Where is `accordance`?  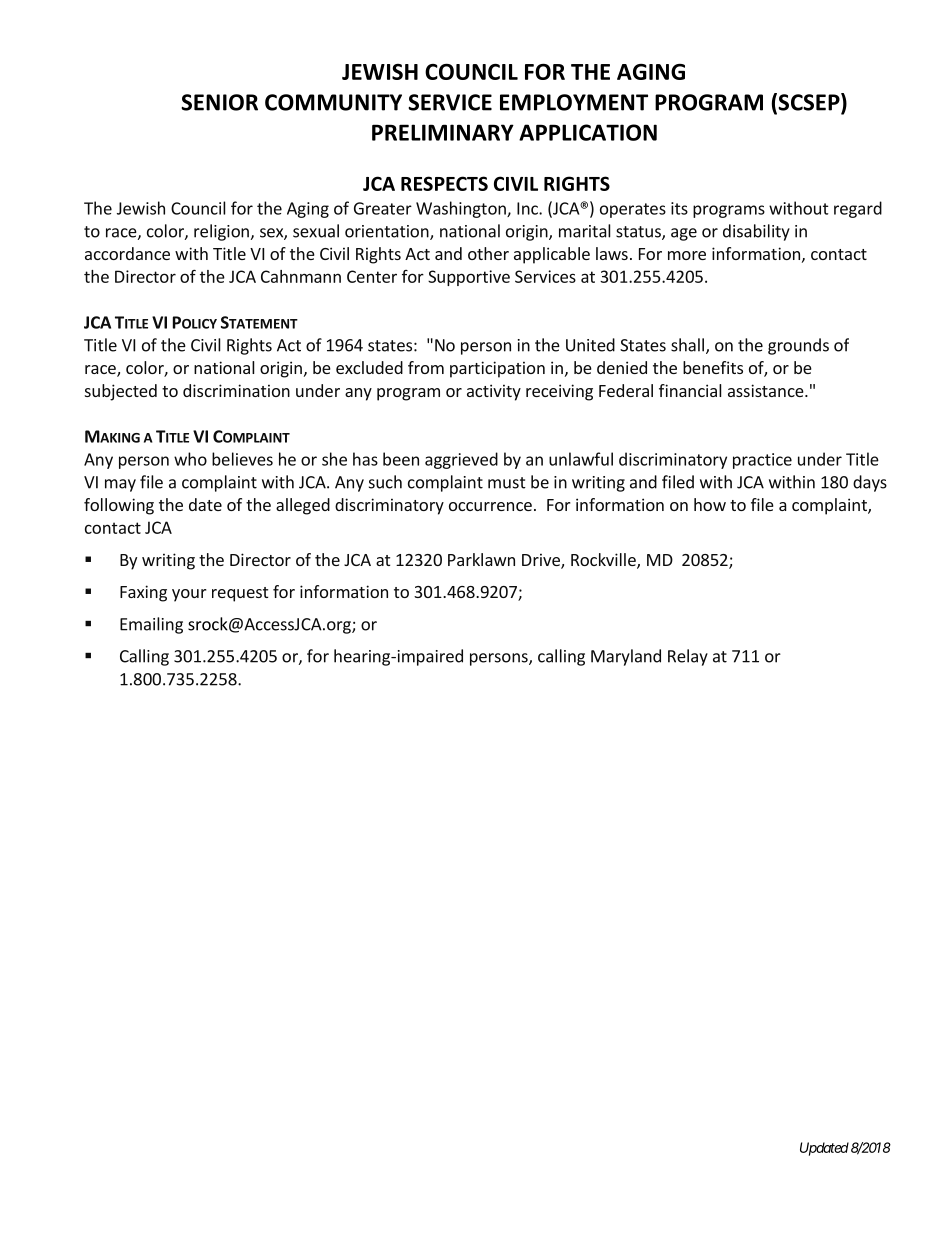
accordance is located at coordinates (127, 253).
